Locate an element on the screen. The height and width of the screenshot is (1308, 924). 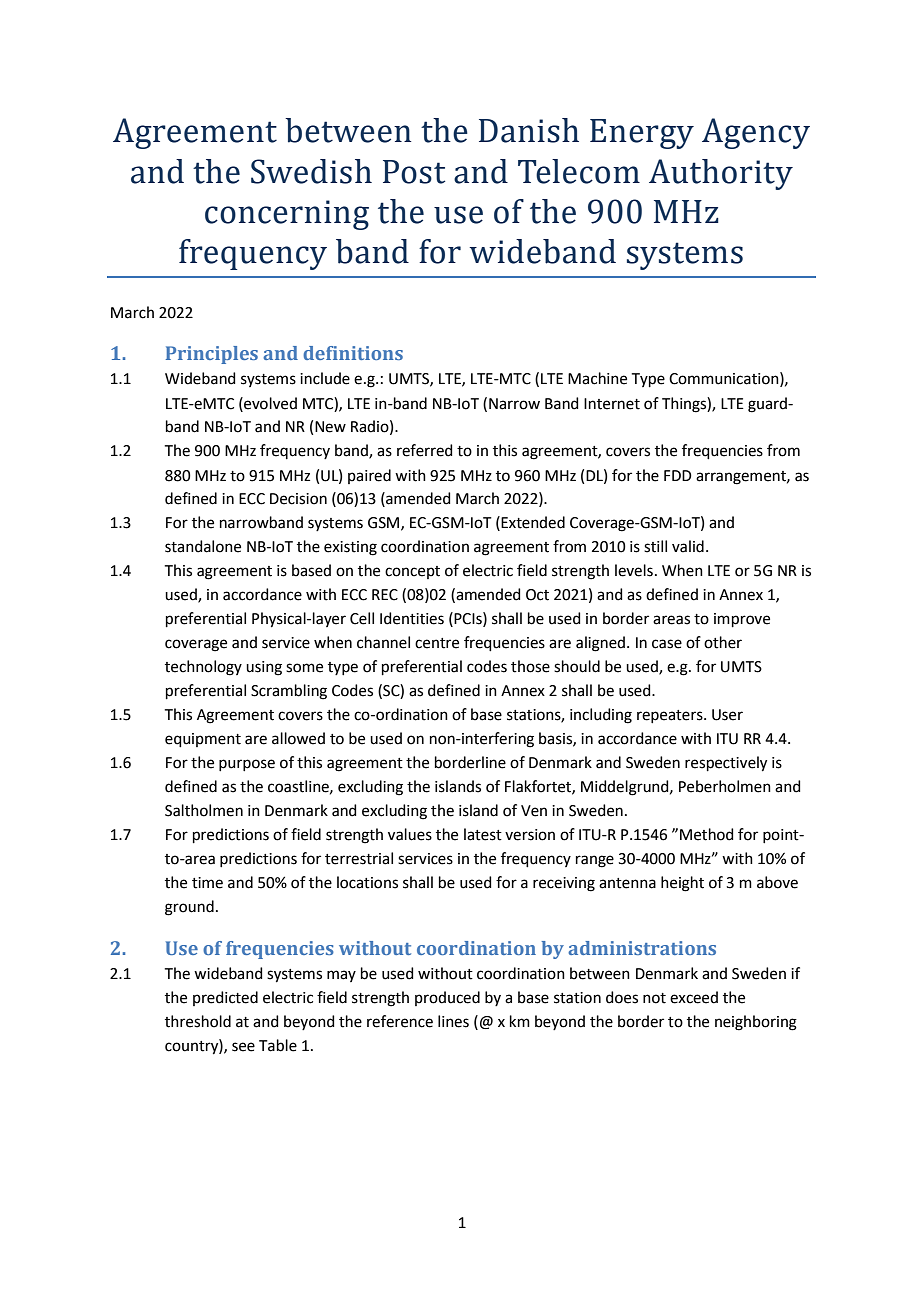
time is located at coordinates (207, 883).
